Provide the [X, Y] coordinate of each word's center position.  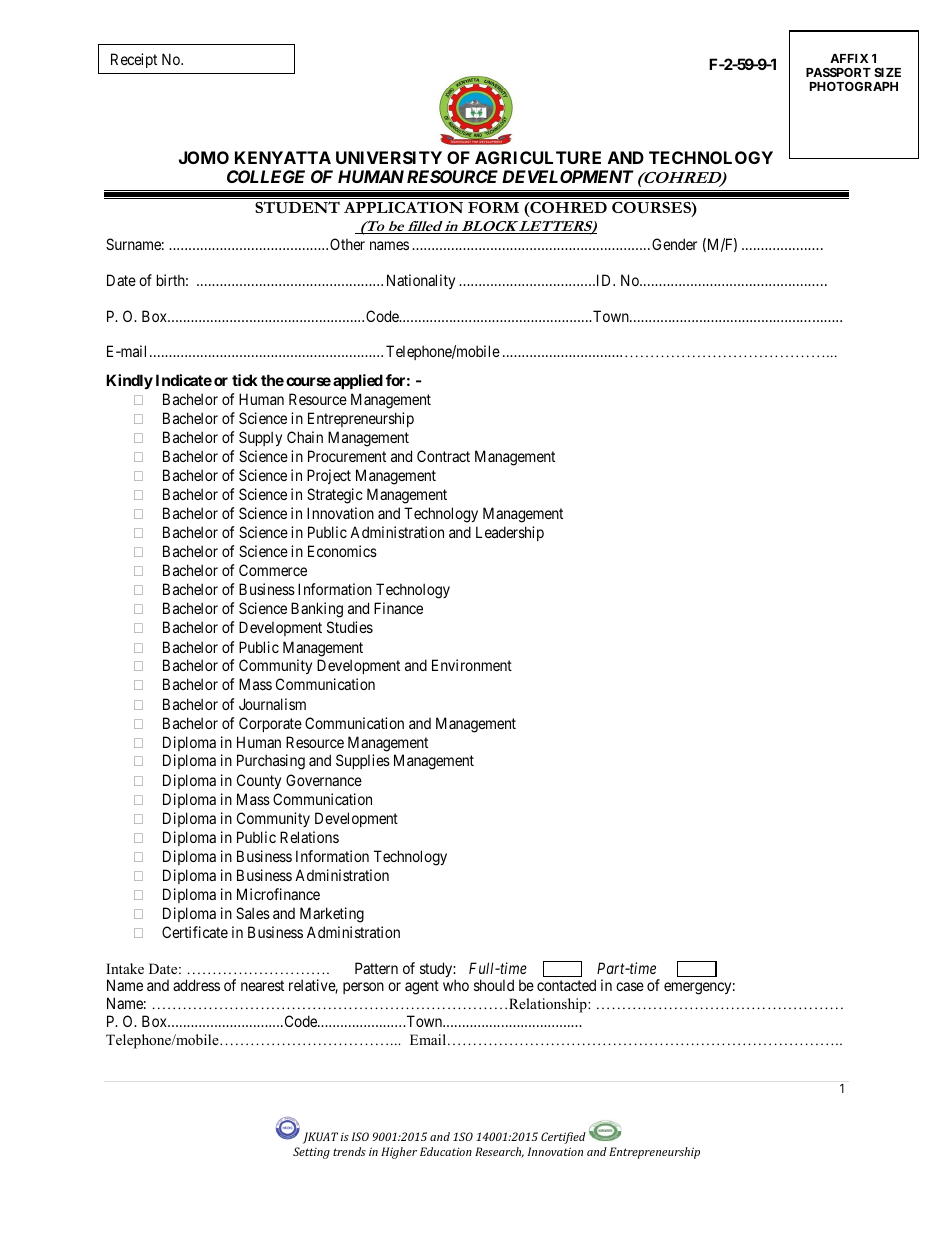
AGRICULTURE [538, 157]
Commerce [273, 570]
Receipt [134, 60]
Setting [311, 1153]
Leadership [510, 533]
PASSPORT [838, 72]
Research [499, 1152]
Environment [472, 665]
